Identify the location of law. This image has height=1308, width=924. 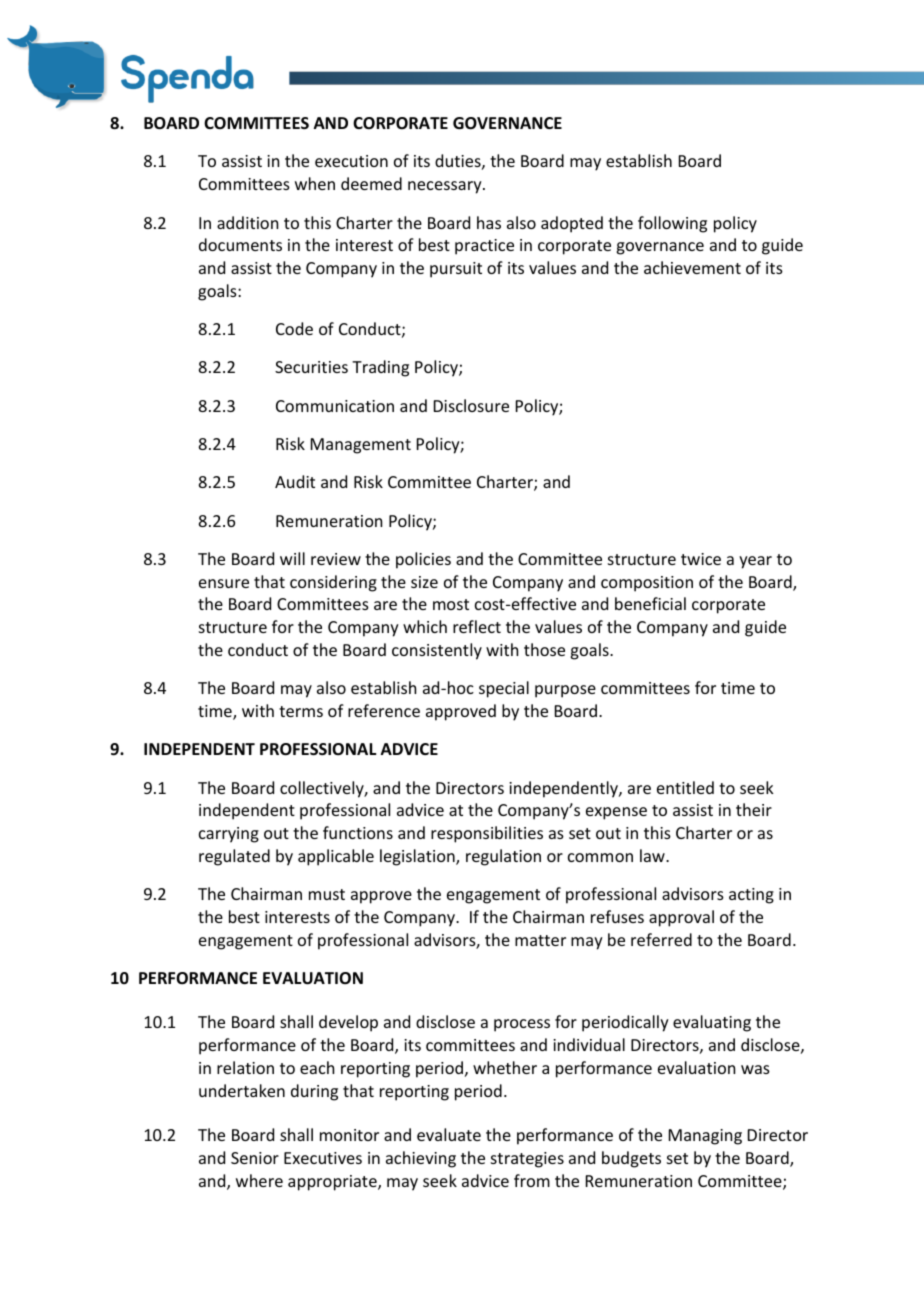
(653, 855).
